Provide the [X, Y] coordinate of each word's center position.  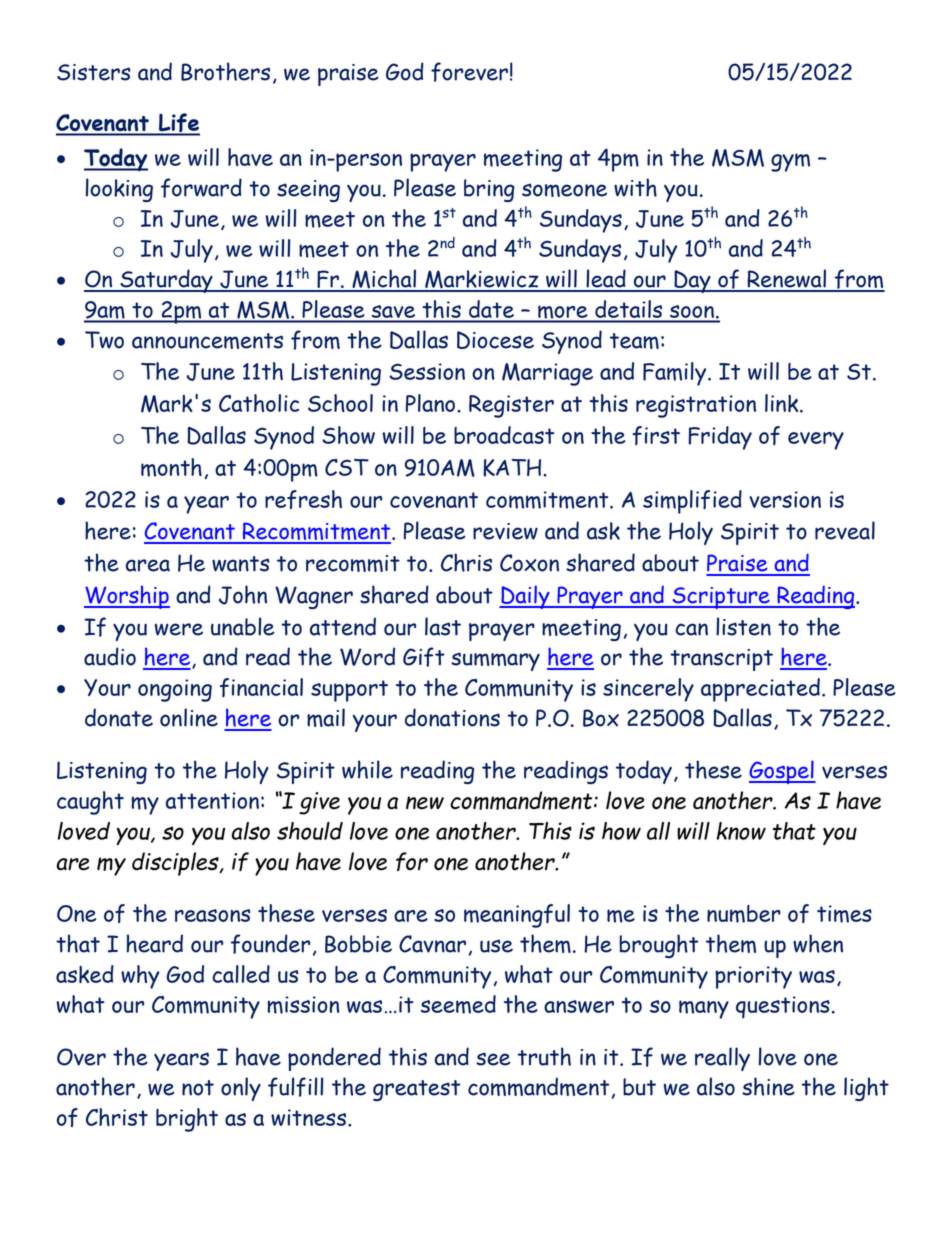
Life [178, 124]
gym [790, 162]
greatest [416, 1090]
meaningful [517, 916]
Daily [525, 597]
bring [489, 190]
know [741, 831]
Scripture [721, 598]
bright [187, 1120]
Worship [127, 597]
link [783, 403]
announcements [207, 341]
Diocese [495, 340]
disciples [176, 864]
